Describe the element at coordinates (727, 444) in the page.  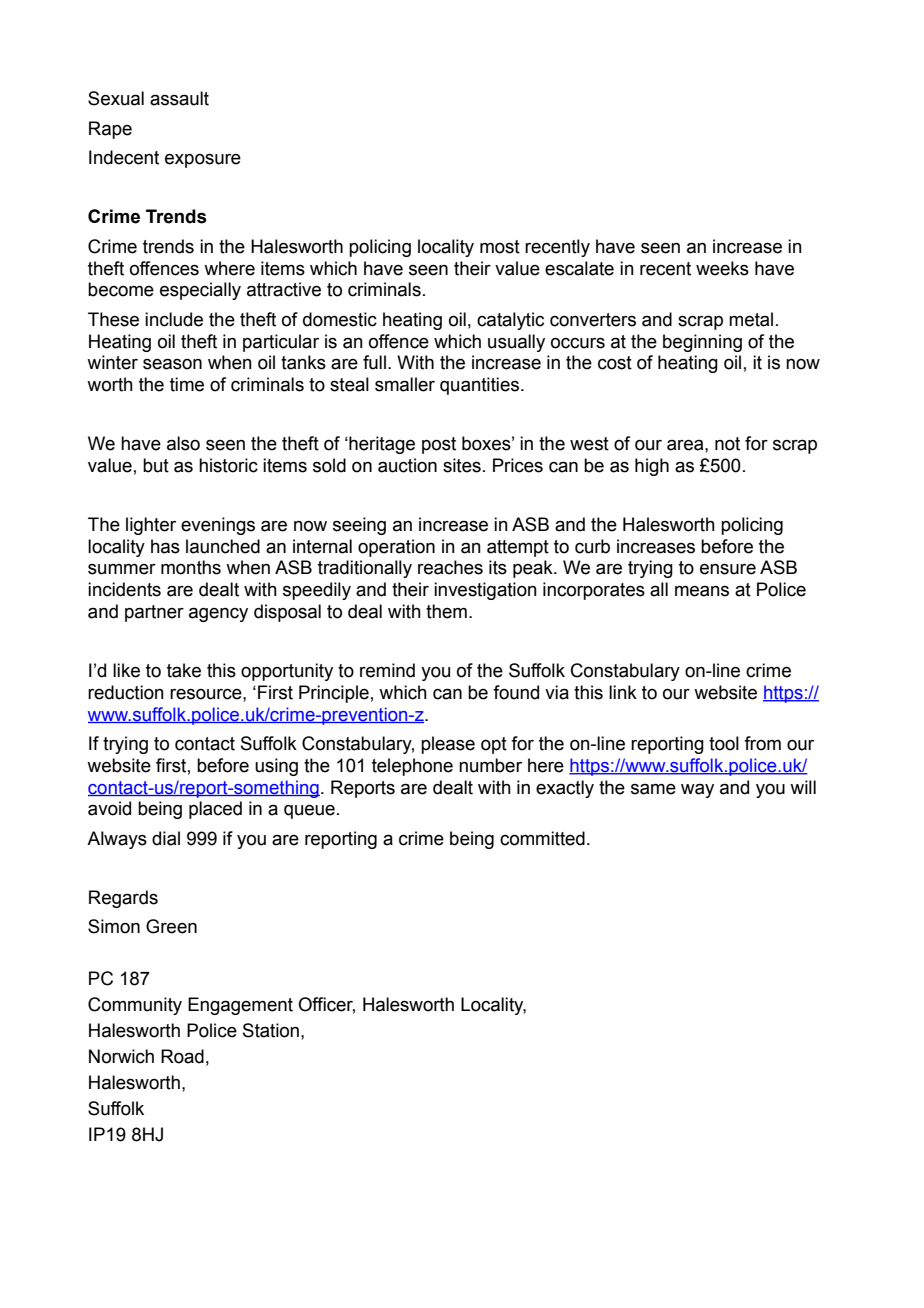
I see `not` at that location.
